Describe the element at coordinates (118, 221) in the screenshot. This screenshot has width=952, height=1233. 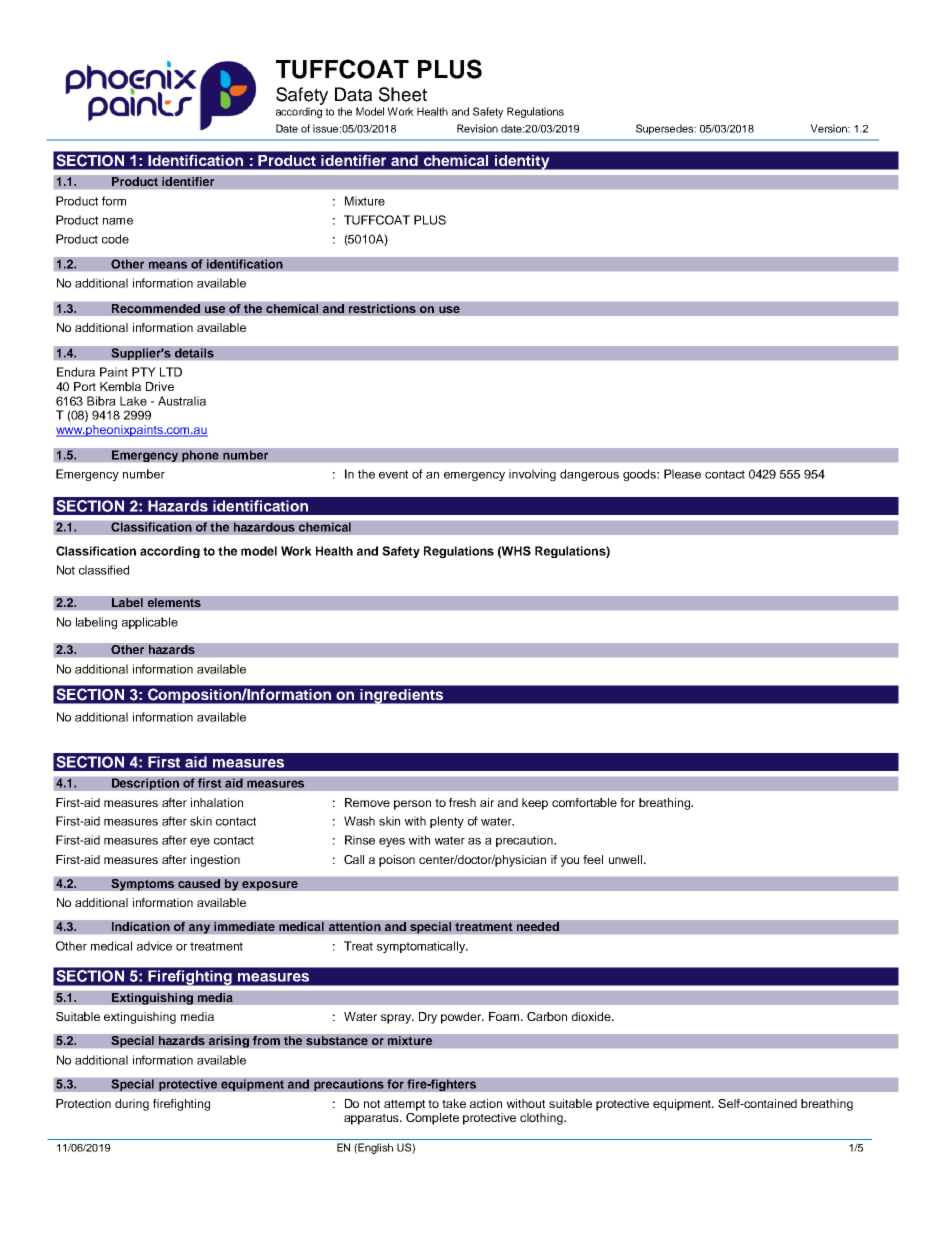
I see `name` at that location.
